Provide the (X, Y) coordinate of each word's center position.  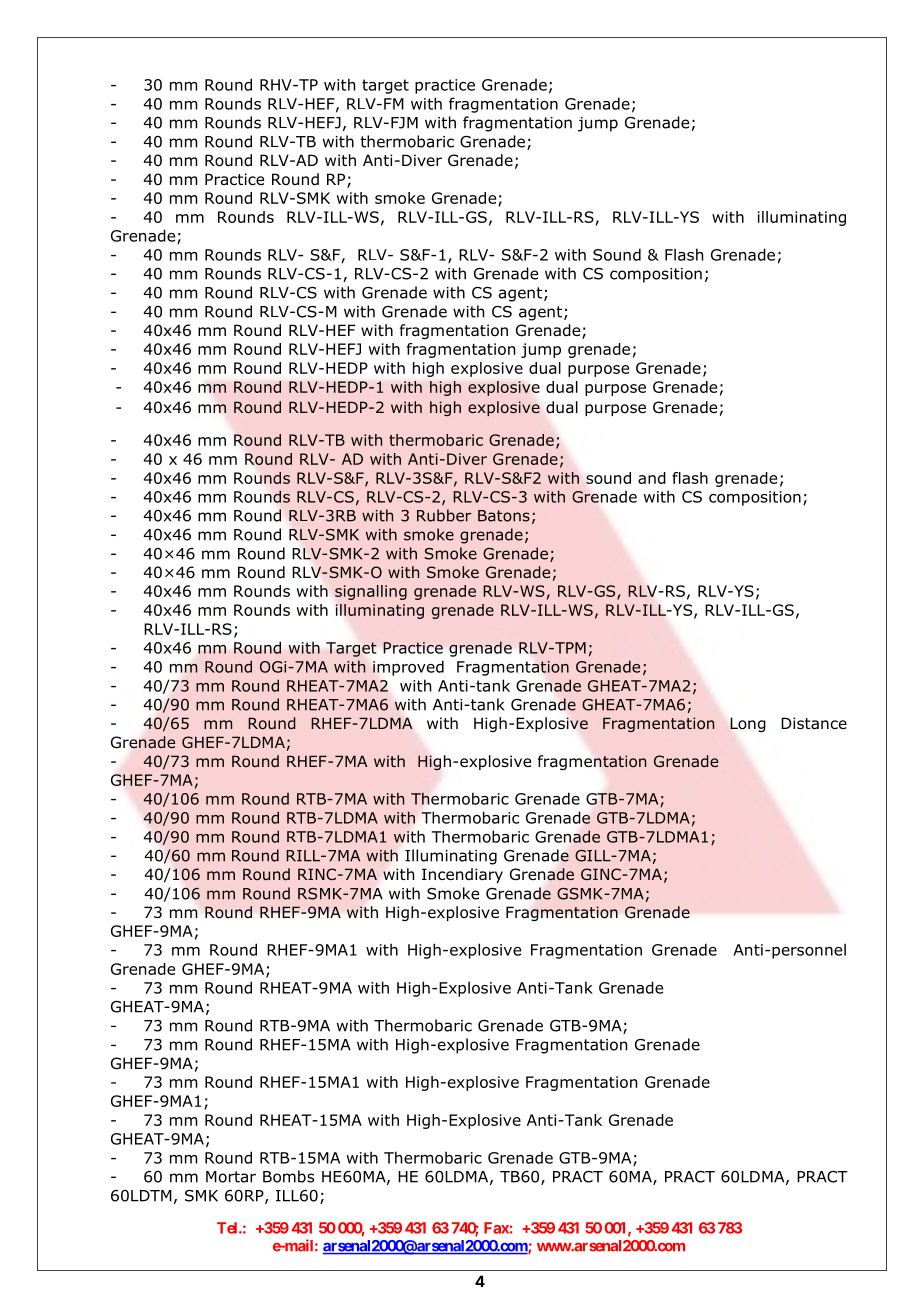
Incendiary (462, 875)
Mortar (231, 1177)
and (652, 478)
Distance (814, 723)
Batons (504, 516)
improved (408, 668)
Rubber (444, 515)
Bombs (288, 1176)
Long (748, 724)
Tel (228, 1228)
